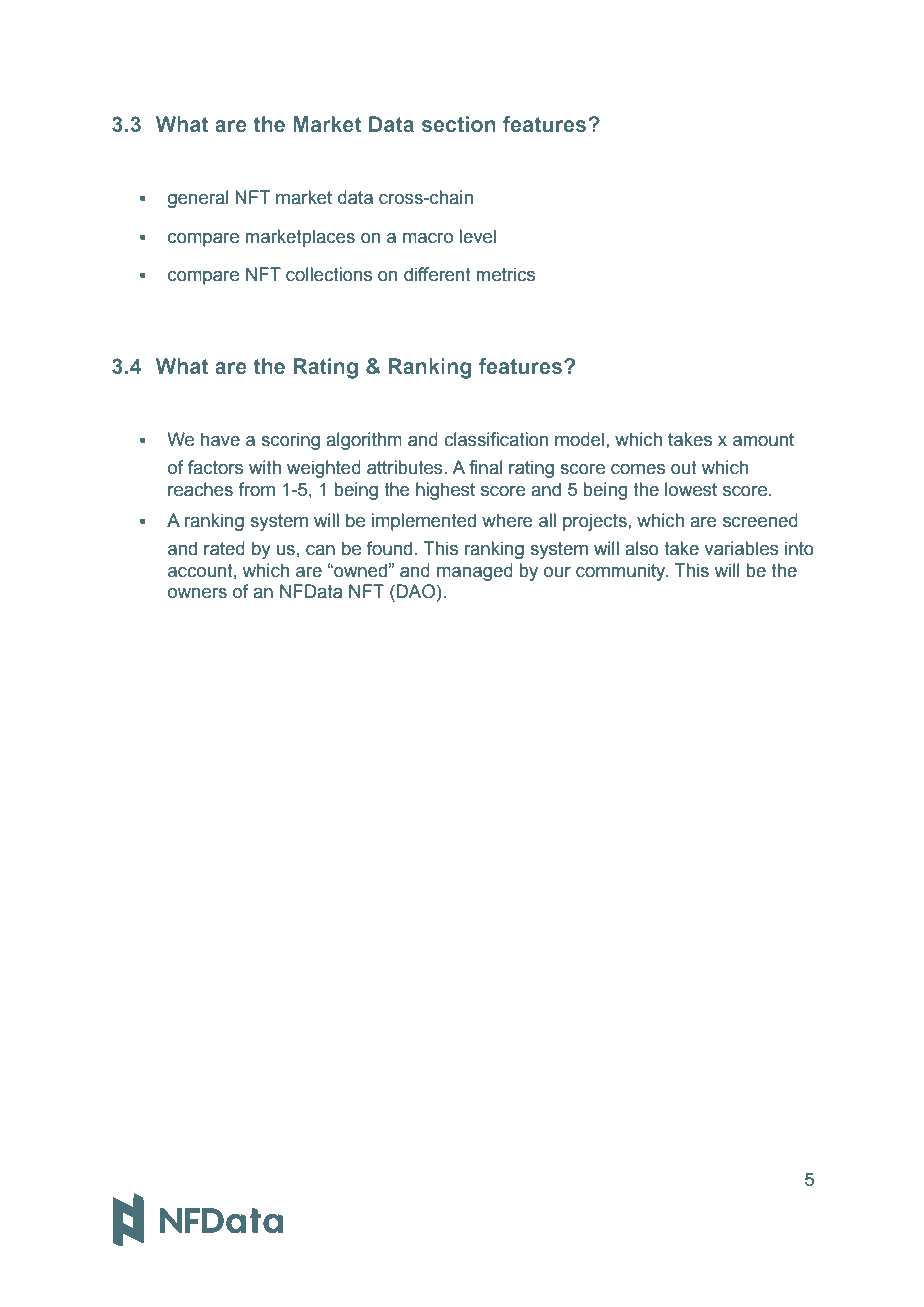 The height and width of the screenshot is (1307, 924). Describe the element at coordinates (506, 274) in the screenshot. I see `metrics` at that location.
